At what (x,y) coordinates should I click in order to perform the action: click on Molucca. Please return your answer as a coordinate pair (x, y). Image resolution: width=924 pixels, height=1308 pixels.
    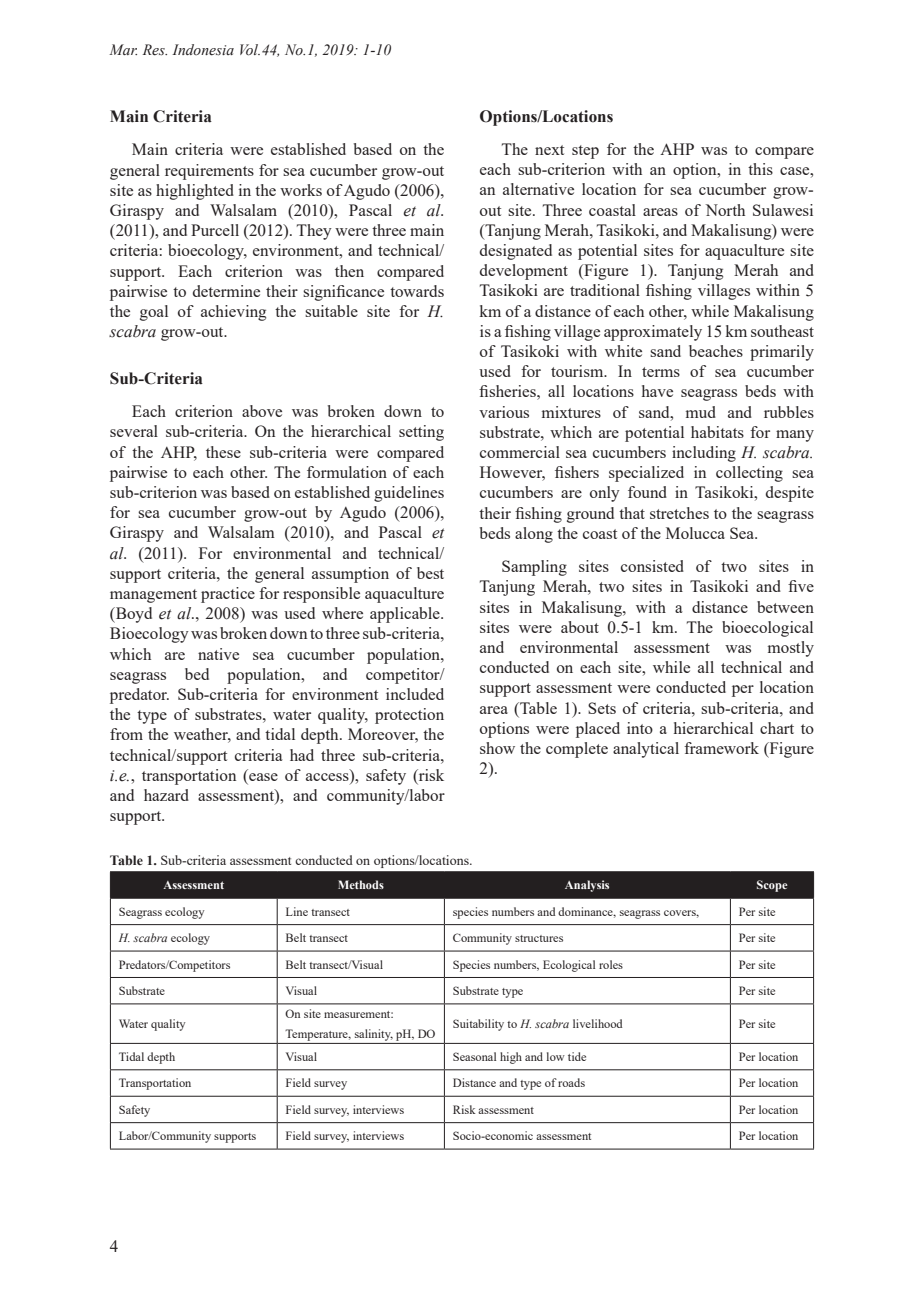
    Looking at the image, I should click on (695, 533).
